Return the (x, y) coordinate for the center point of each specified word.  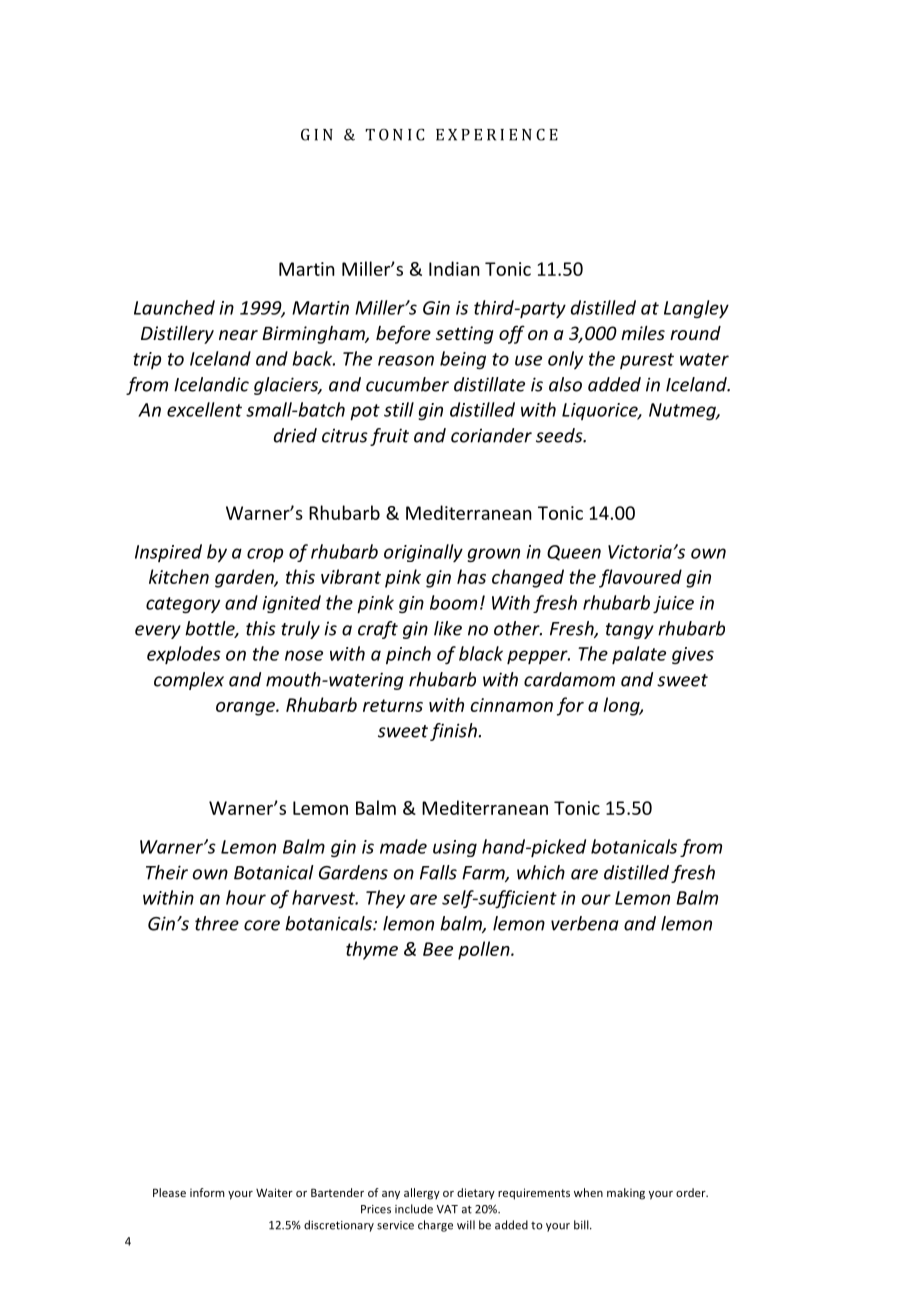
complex (189, 681)
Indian (454, 268)
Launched (174, 307)
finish (454, 732)
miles (643, 333)
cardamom (569, 679)
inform (207, 1192)
